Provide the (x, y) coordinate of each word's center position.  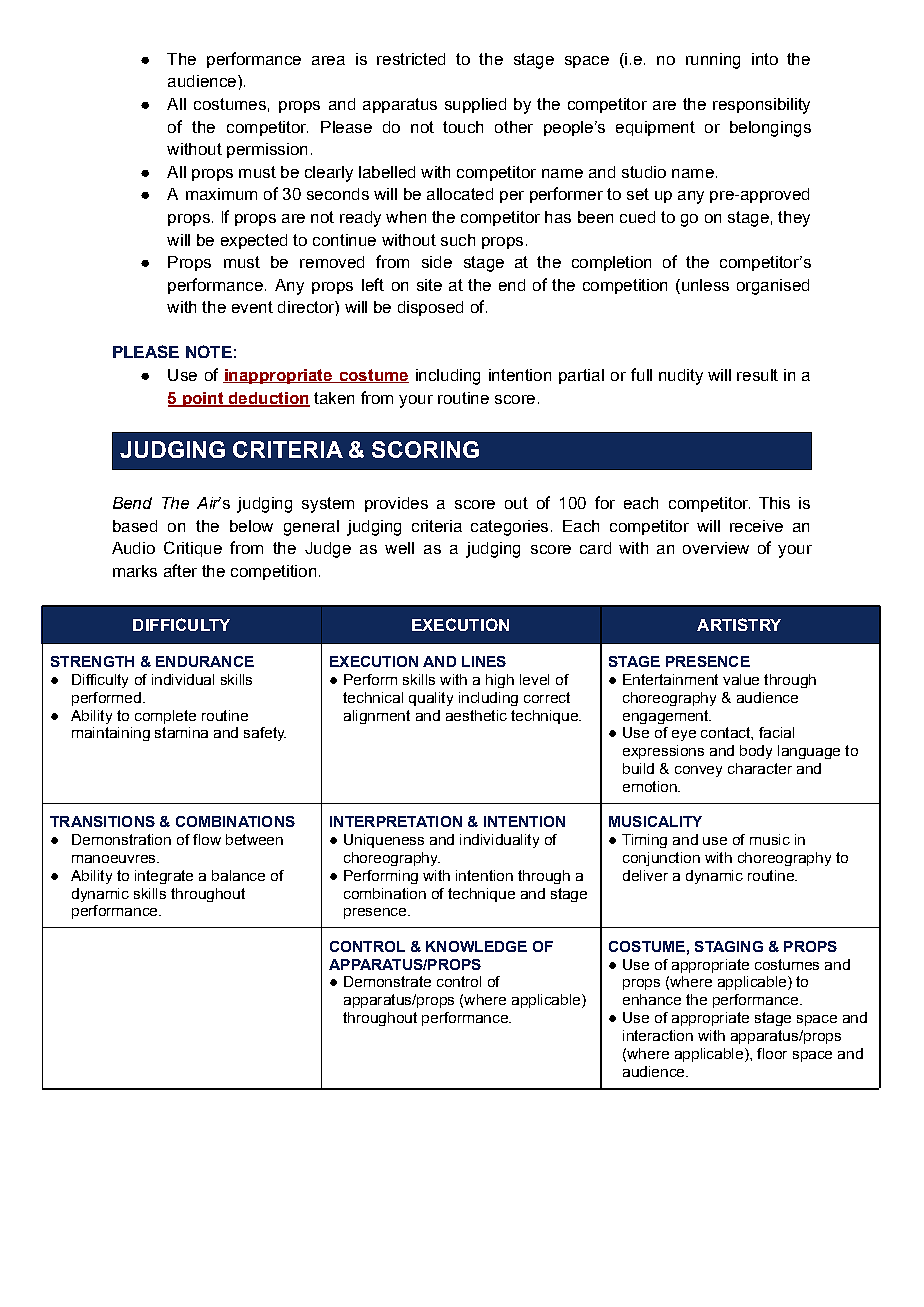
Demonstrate (387, 981)
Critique (193, 549)
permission (267, 150)
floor (772, 1053)
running (713, 61)
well (399, 548)
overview (716, 548)
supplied (475, 105)
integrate (164, 877)
